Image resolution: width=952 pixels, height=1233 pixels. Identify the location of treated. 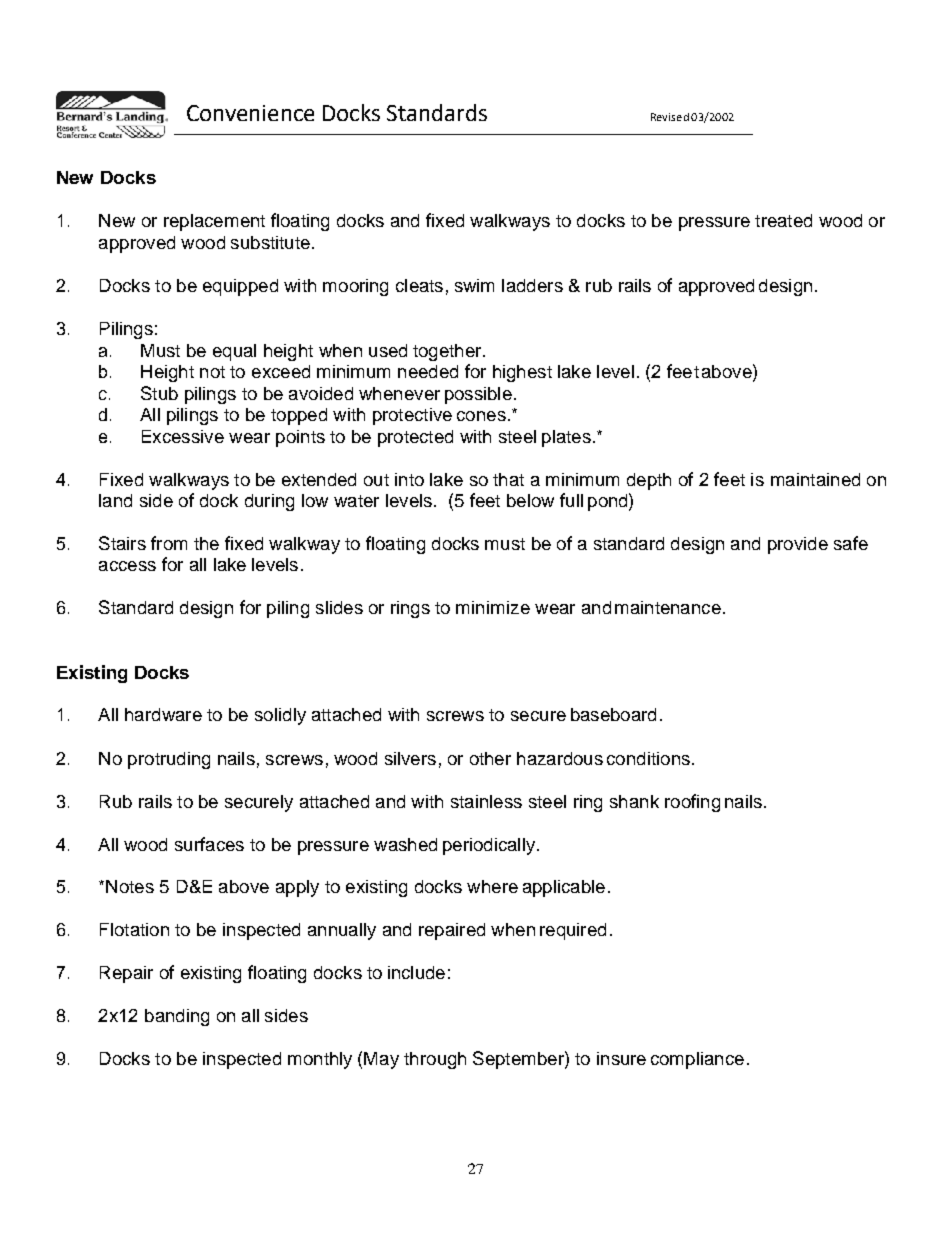
(783, 220).
